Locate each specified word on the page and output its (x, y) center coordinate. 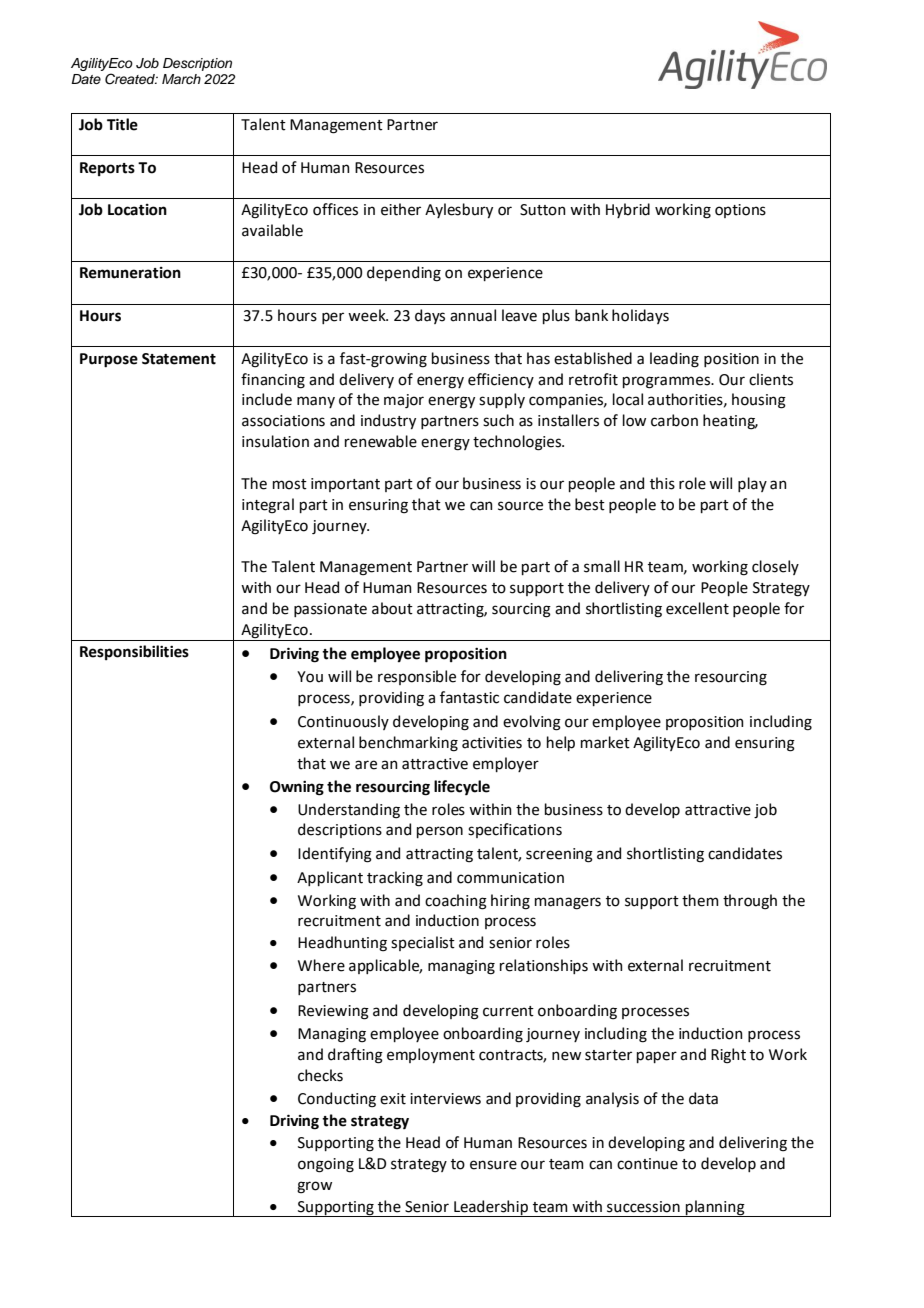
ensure (493, 1165)
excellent (697, 608)
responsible (417, 677)
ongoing (326, 1165)
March (181, 79)
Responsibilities (134, 652)
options (740, 211)
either (401, 209)
